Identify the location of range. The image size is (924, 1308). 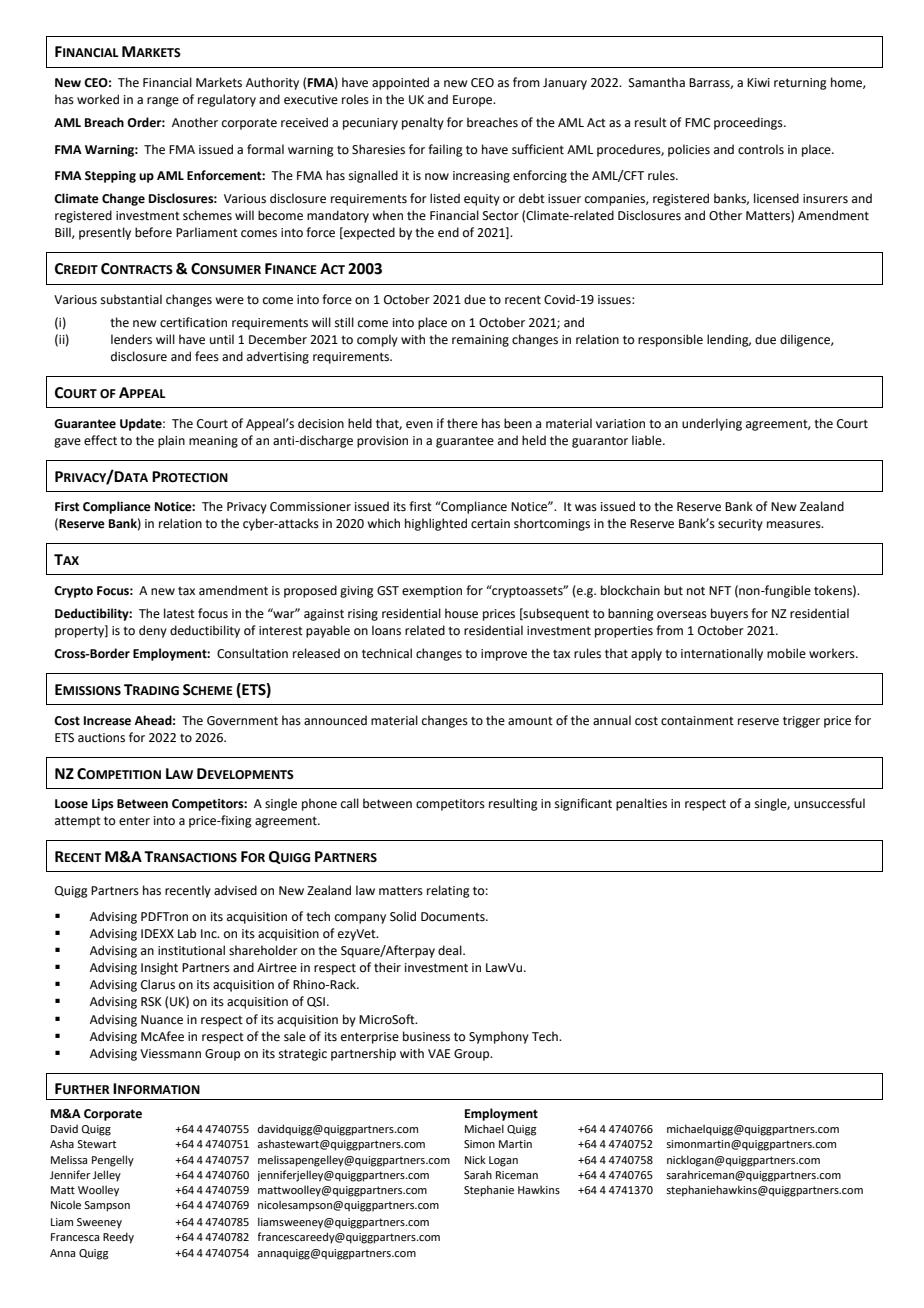
(163, 102).
